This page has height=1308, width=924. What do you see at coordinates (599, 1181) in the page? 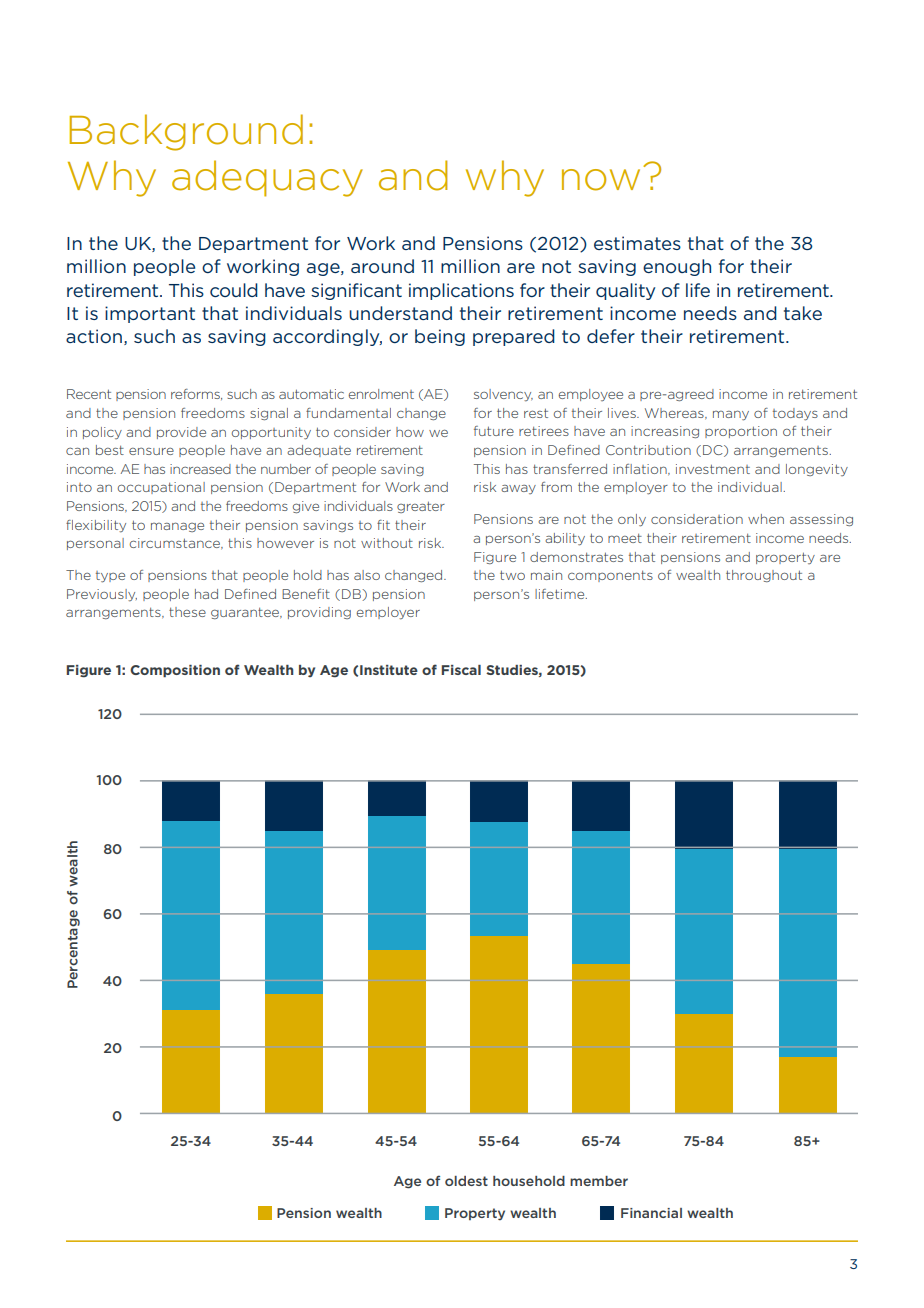
I see `member` at bounding box center [599, 1181].
